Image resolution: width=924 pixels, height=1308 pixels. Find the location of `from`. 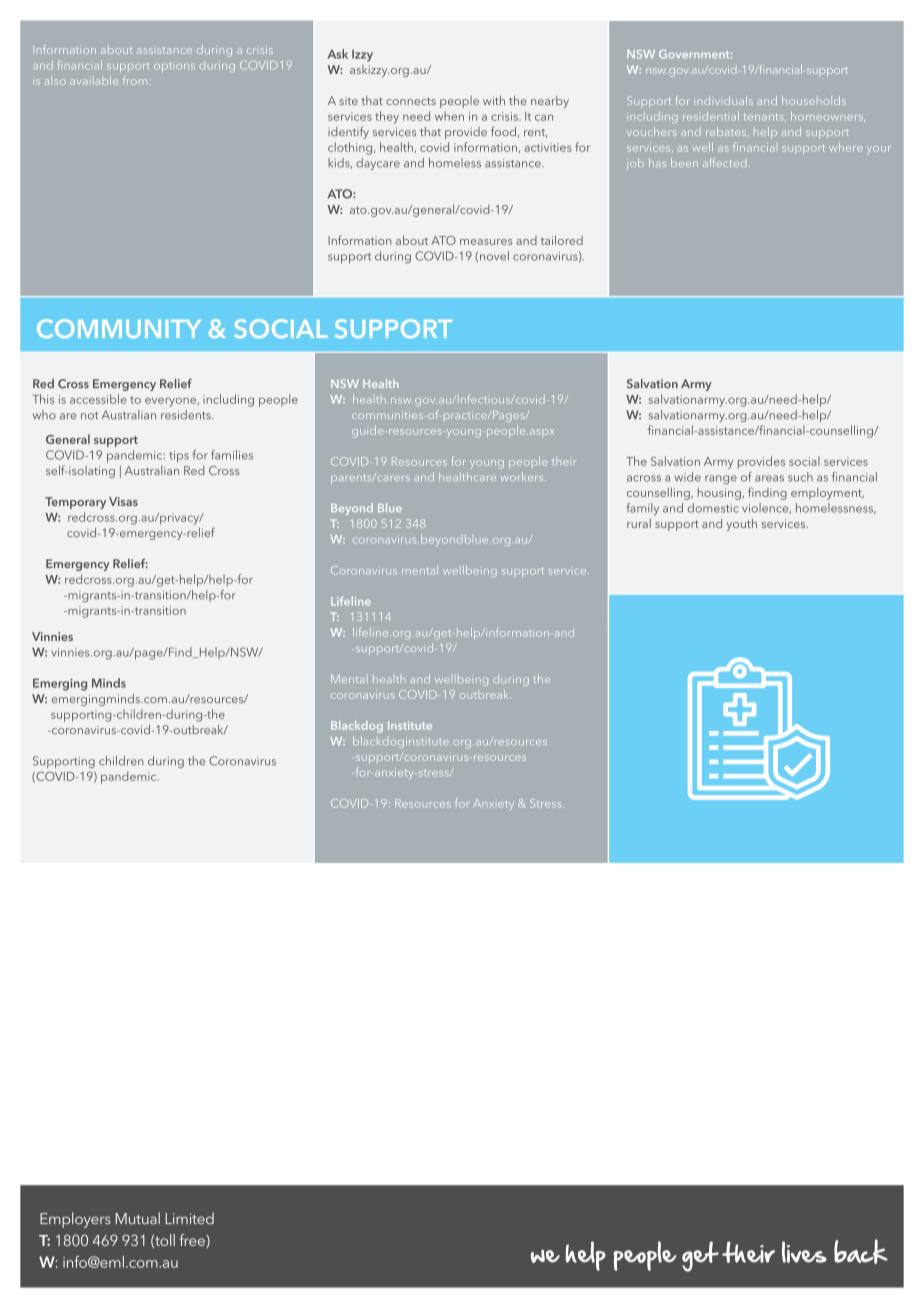

from is located at coordinates (135, 80).
